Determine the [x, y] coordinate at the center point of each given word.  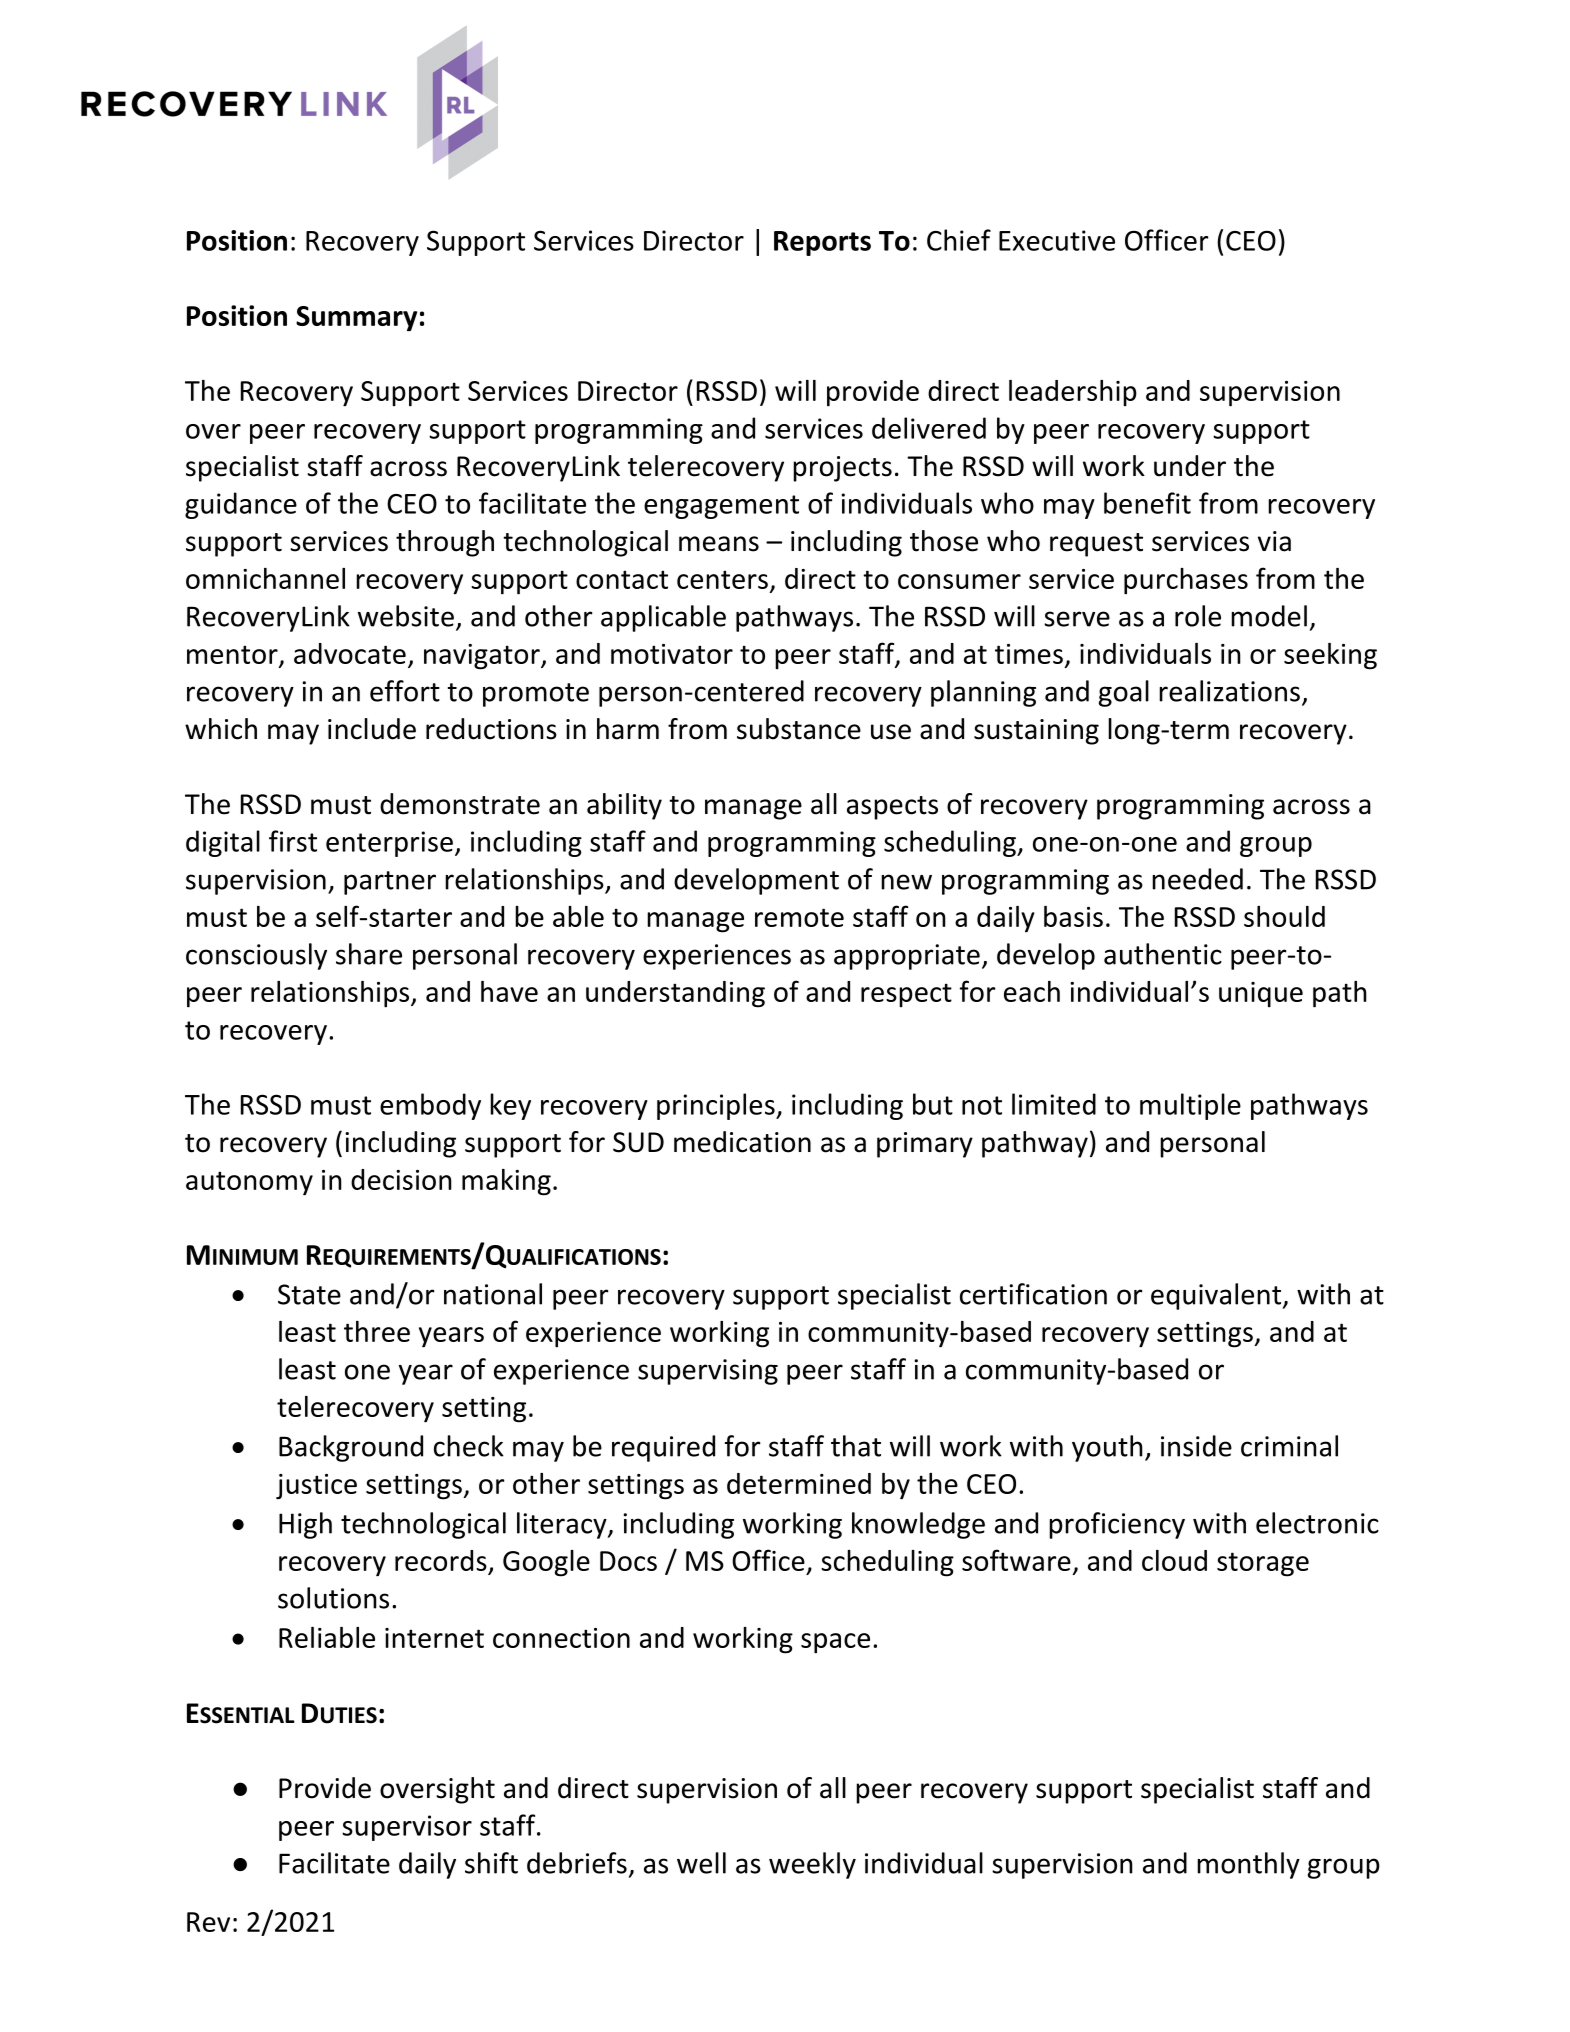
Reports [822, 243]
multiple [1190, 1106]
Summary [356, 319]
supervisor [407, 1828]
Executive [1057, 240]
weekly [812, 1865]
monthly [1248, 1865]
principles [717, 1106]
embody [430, 1106]
